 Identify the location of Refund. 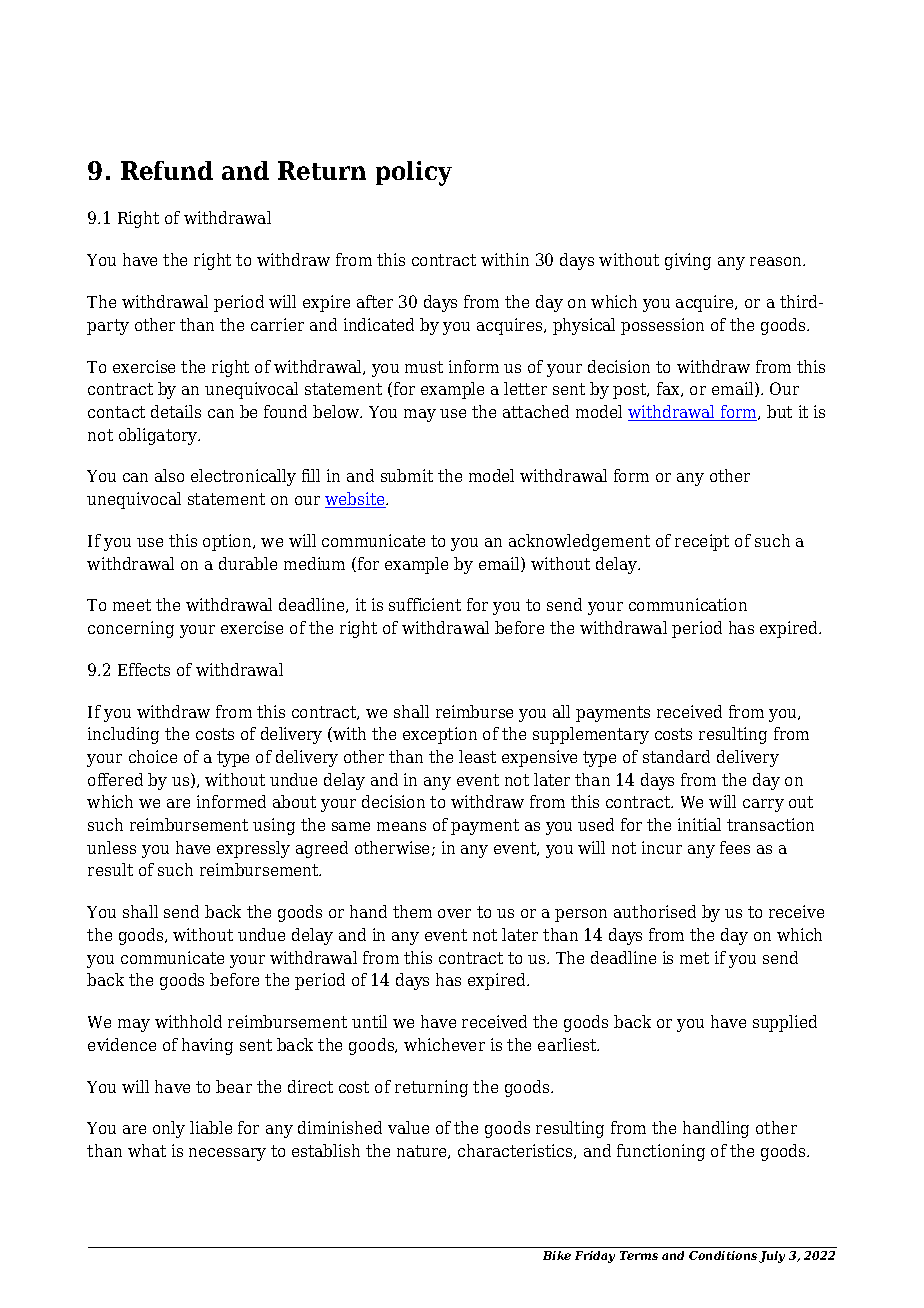
(167, 170).
